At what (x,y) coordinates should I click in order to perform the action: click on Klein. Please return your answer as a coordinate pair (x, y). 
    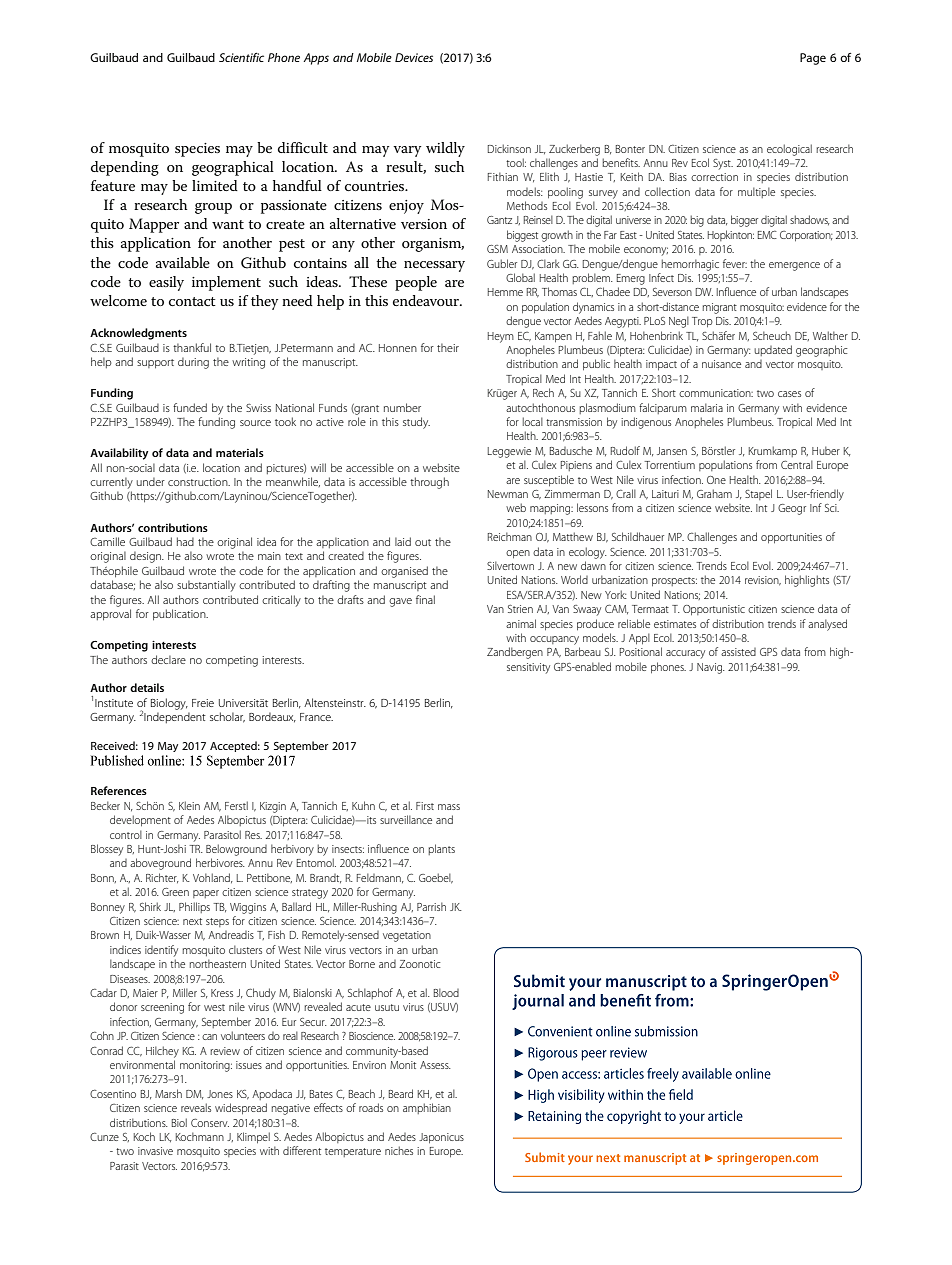
    Looking at the image, I should click on (189, 805).
